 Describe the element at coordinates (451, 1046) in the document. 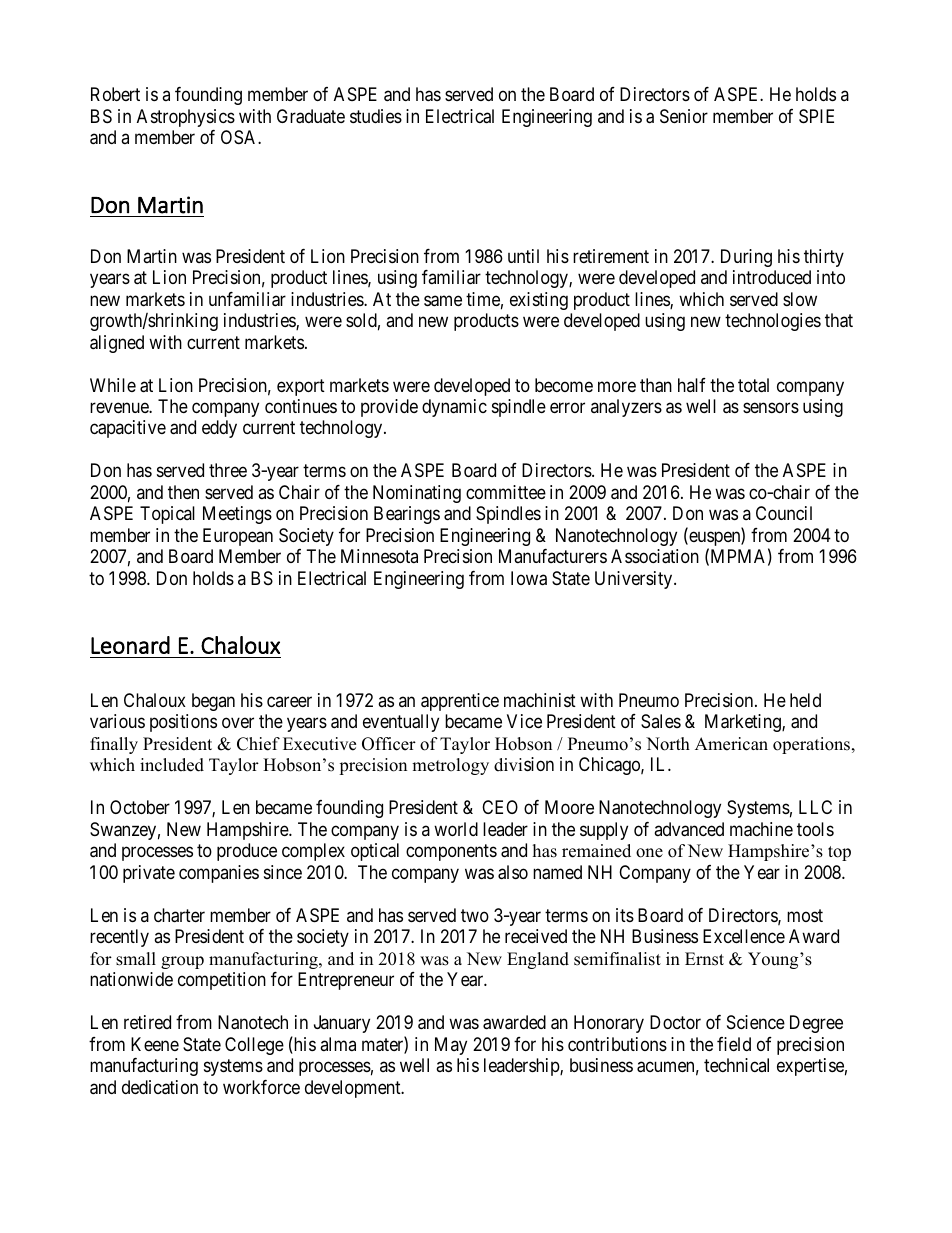

I see `May` at that location.
